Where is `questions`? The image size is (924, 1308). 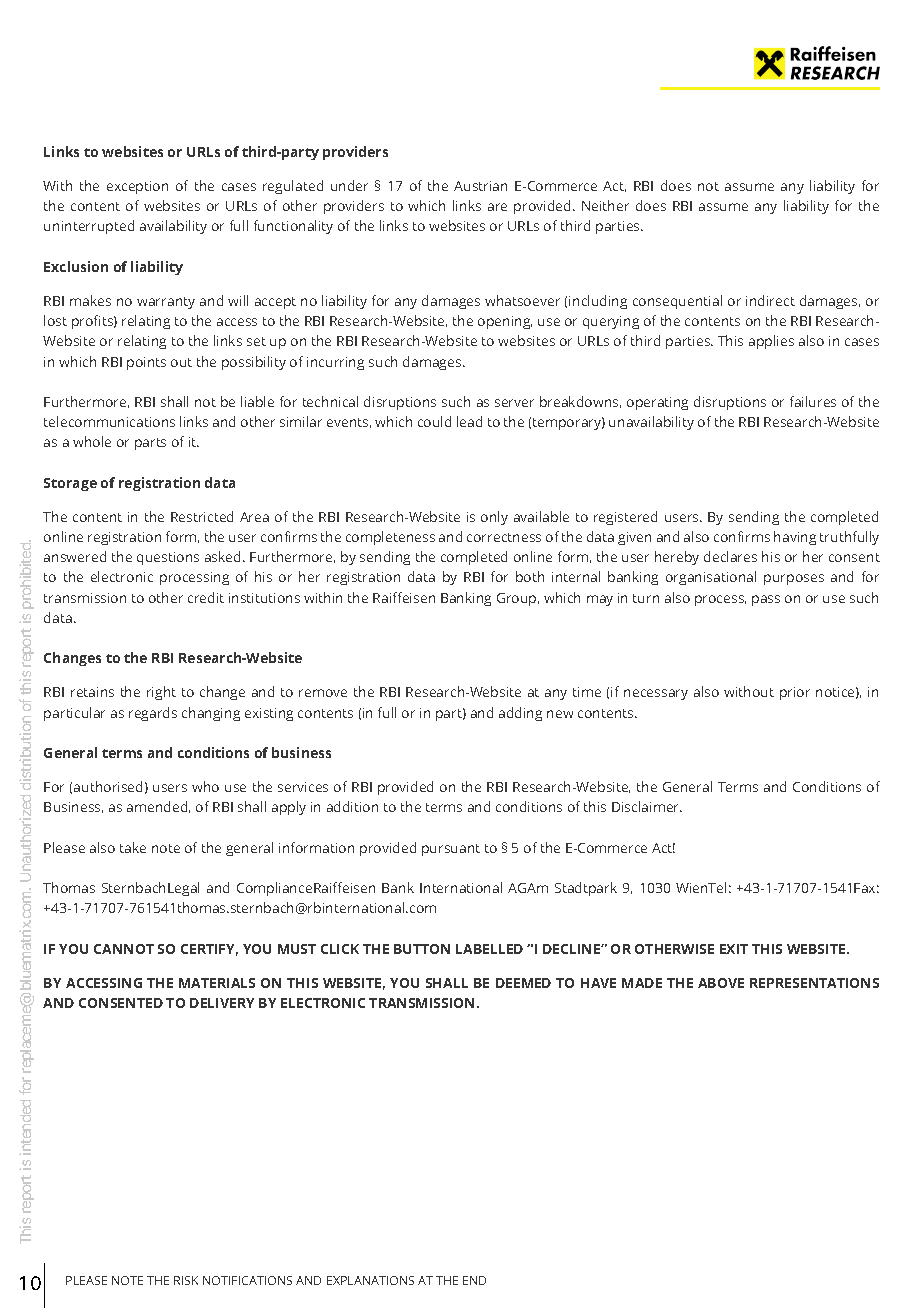 questions is located at coordinates (168, 558).
